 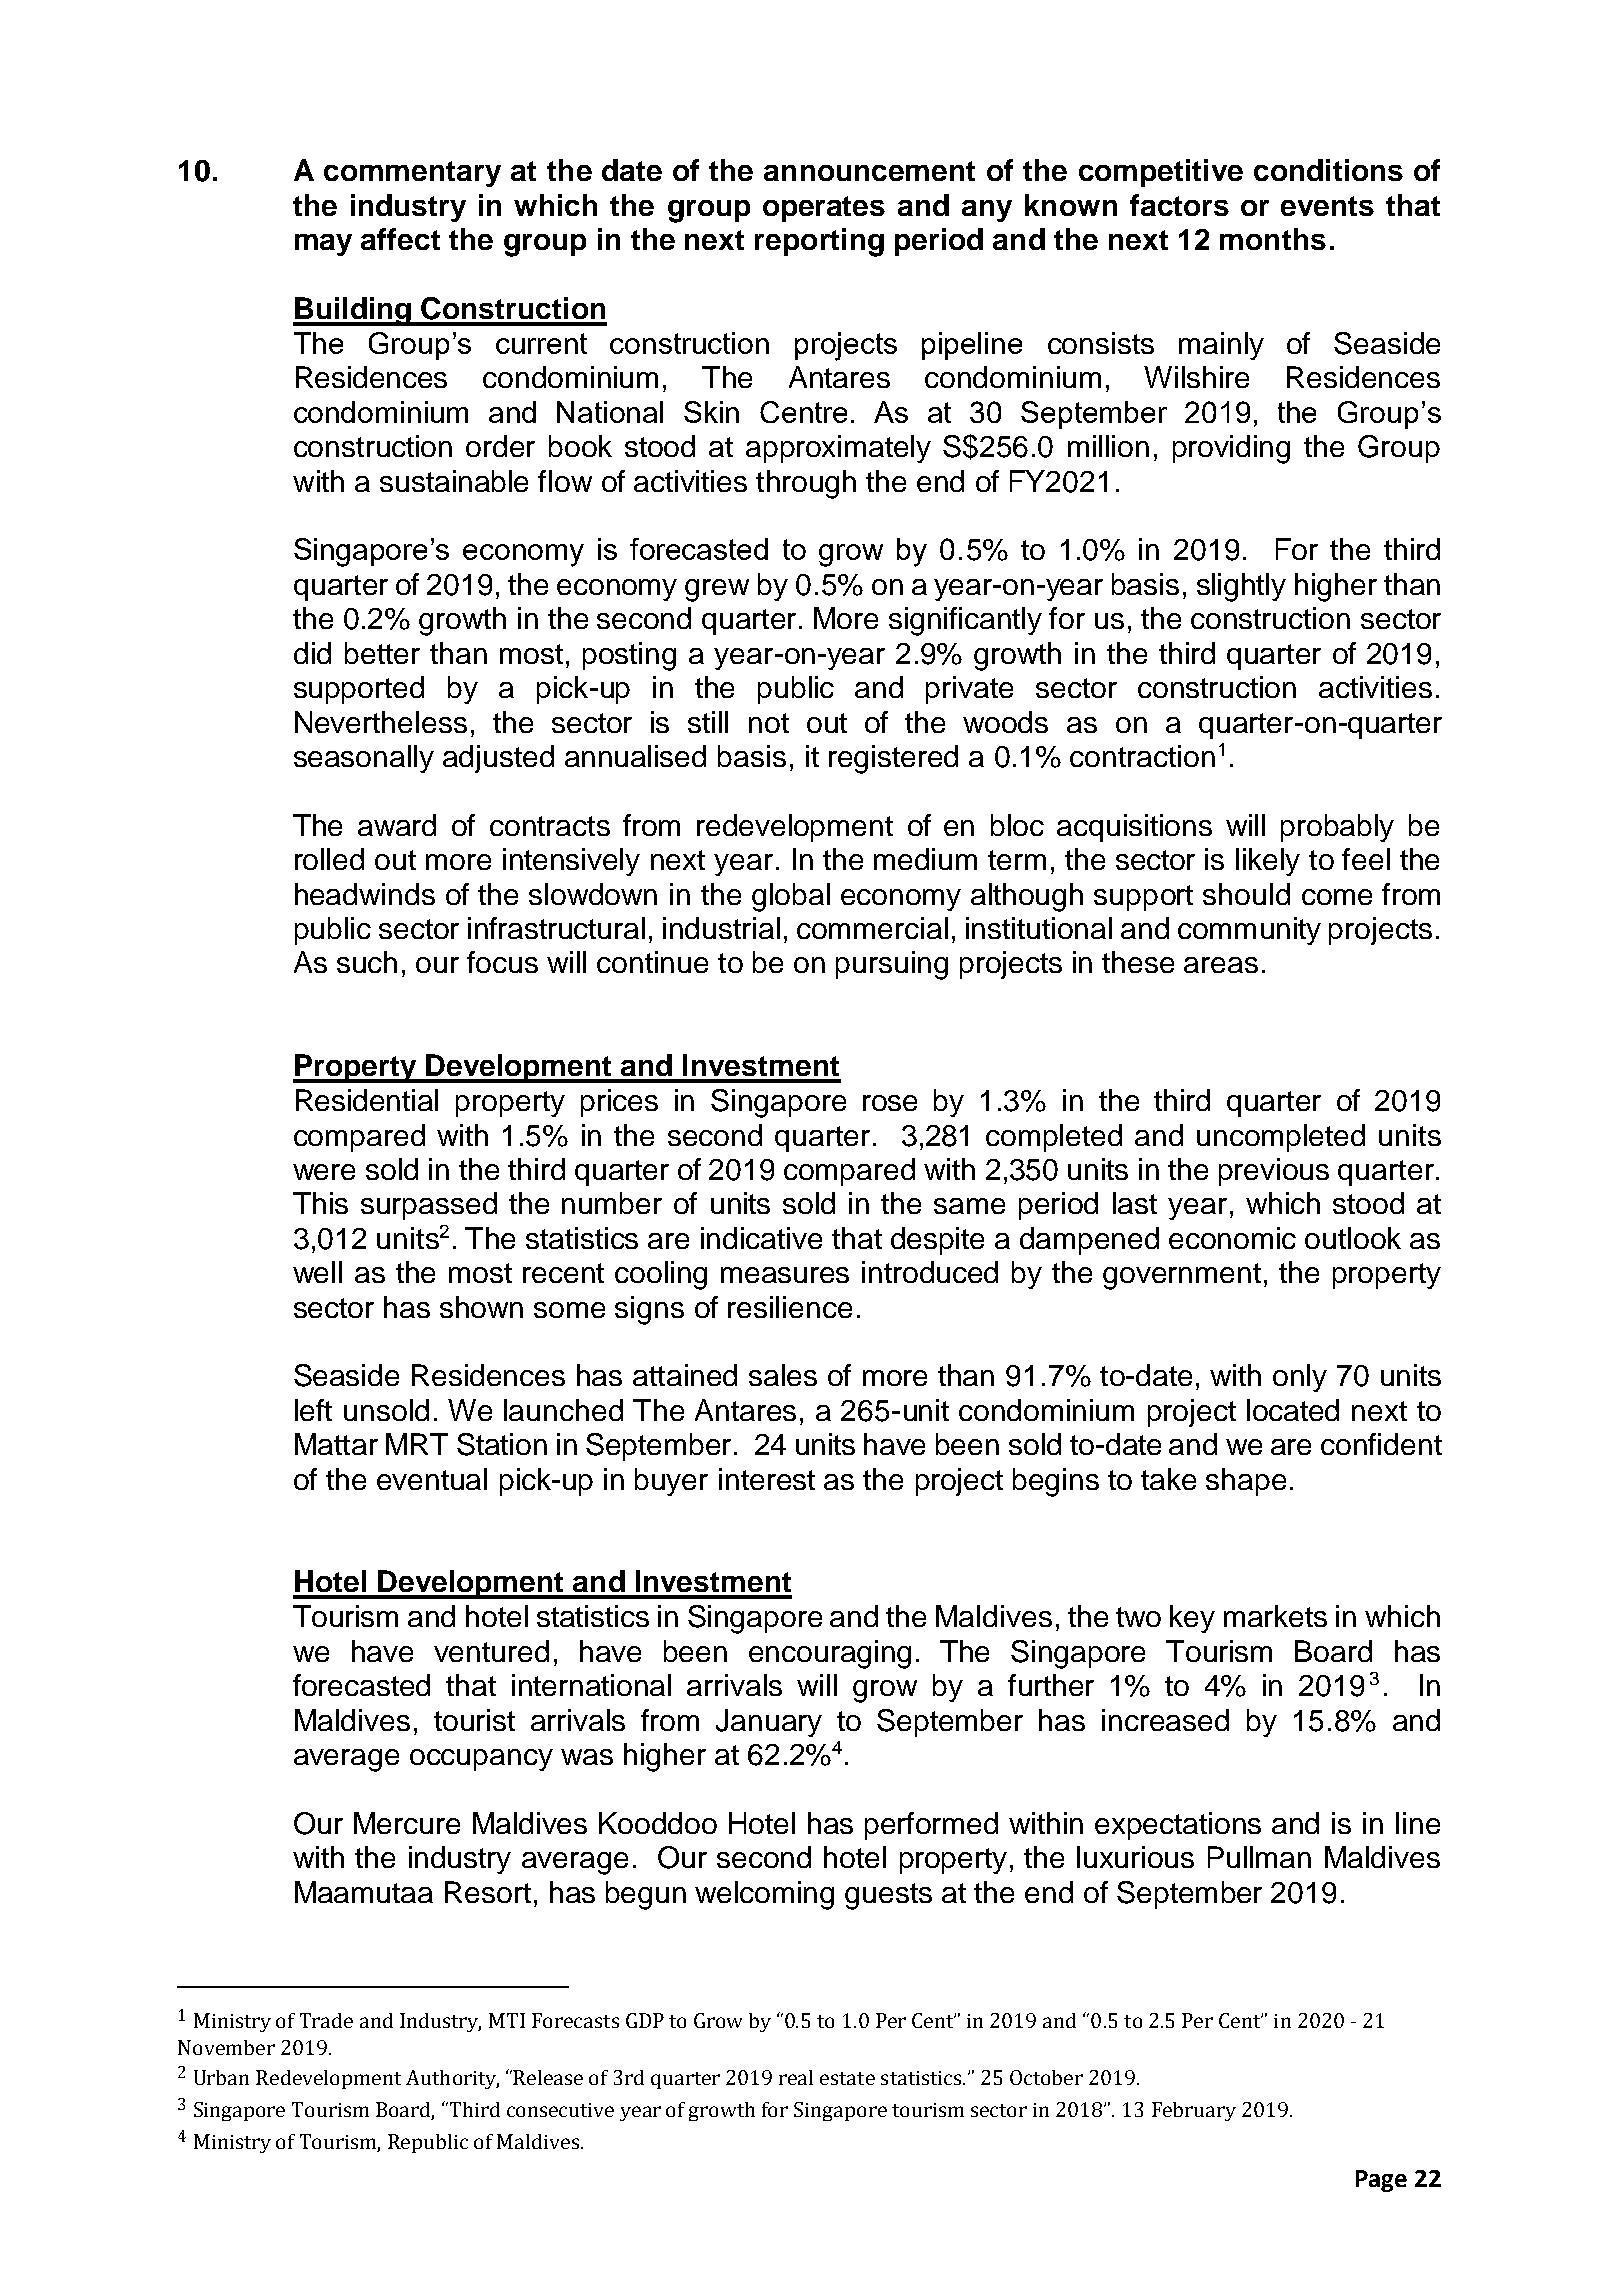 What do you see at coordinates (1274, 1172) in the screenshot?
I see `previous` at bounding box center [1274, 1172].
